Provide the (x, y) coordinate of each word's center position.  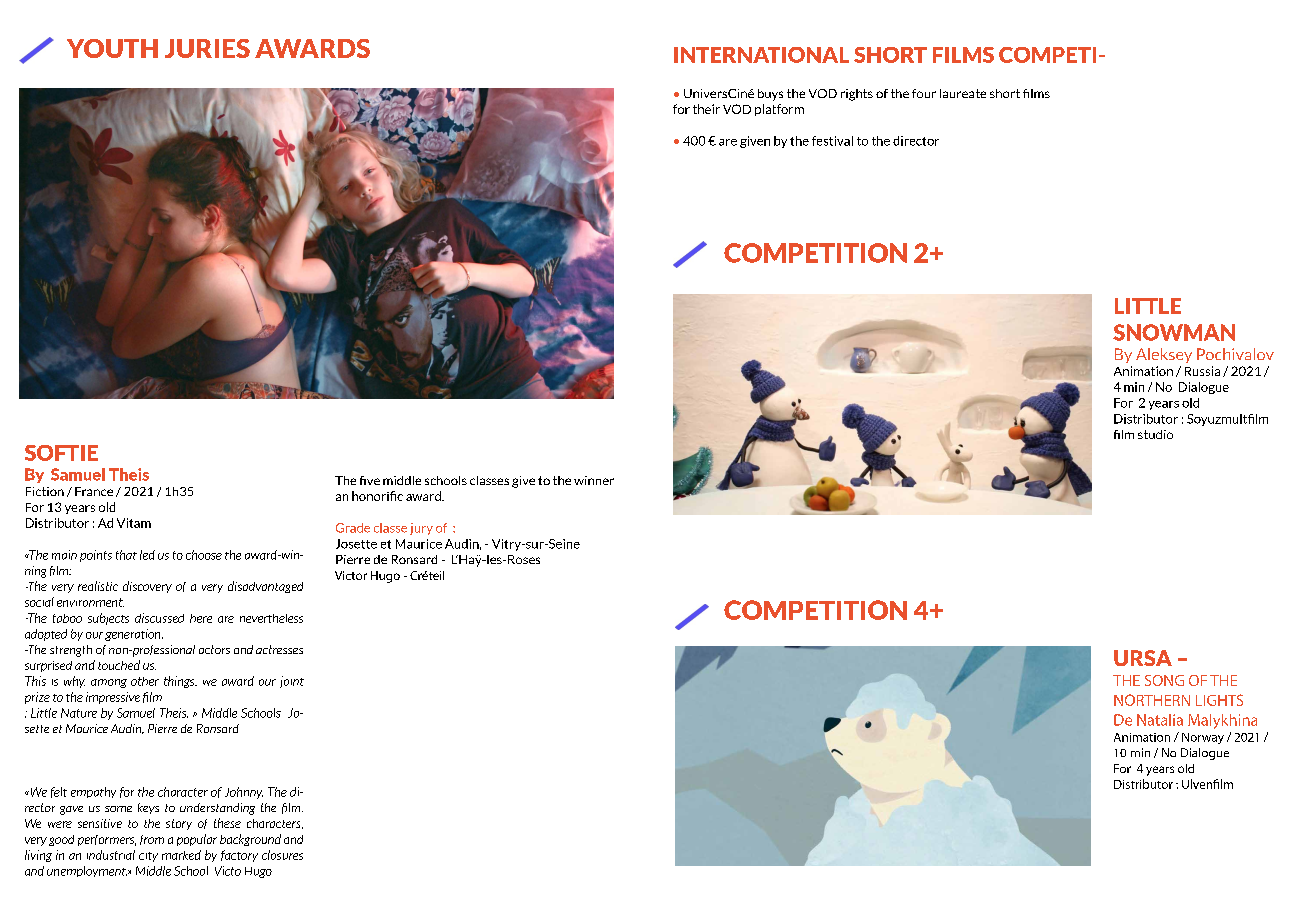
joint (292, 682)
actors (214, 649)
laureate (963, 93)
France (94, 491)
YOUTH (112, 48)
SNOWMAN (1174, 332)
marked (181, 855)
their (706, 109)
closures (282, 855)
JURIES (207, 48)
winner (594, 480)
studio (1155, 434)
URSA (1143, 658)
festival (832, 141)
